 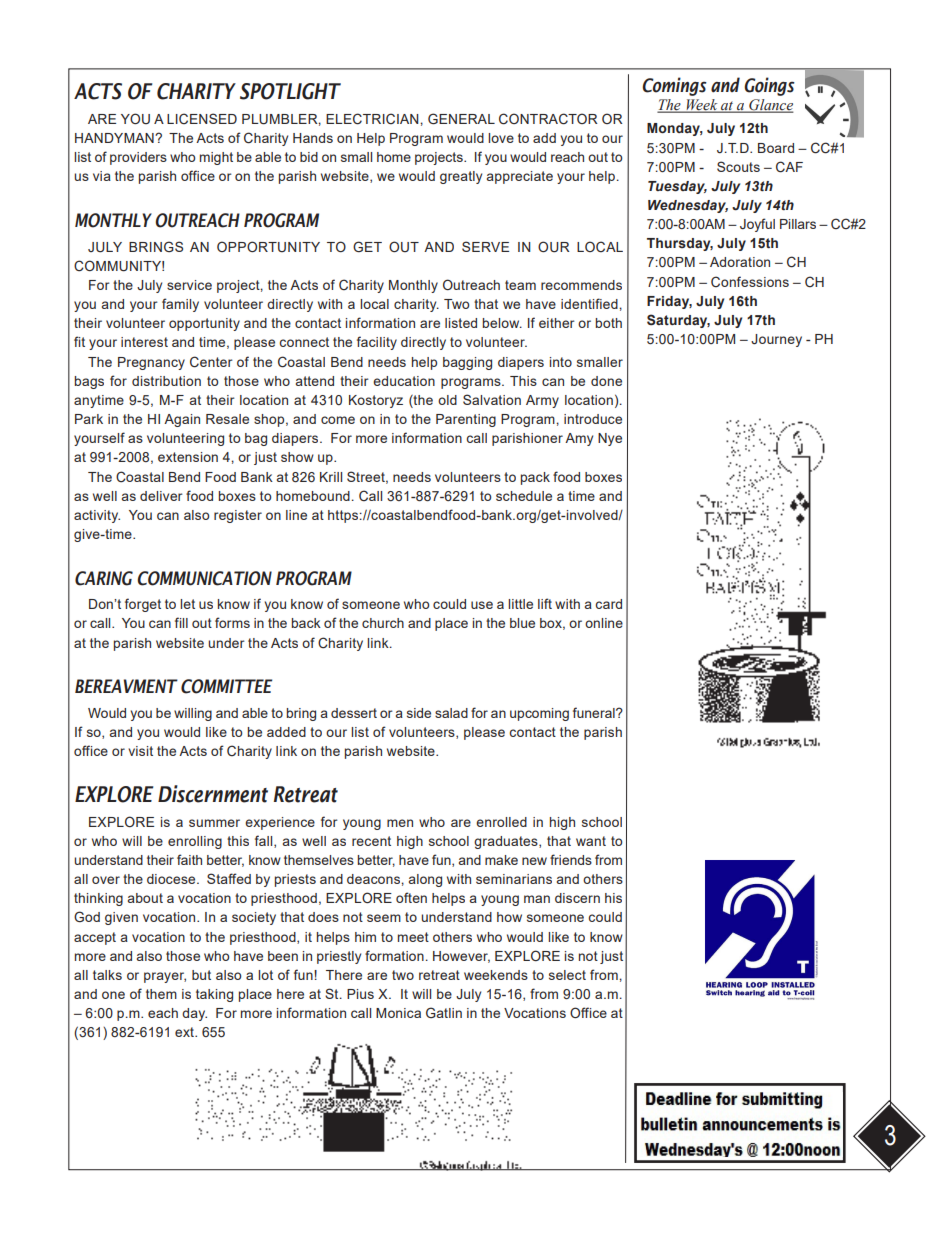 What do you see at coordinates (398, 1013) in the image?
I see `Monica` at bounding box center [398, 1013].
